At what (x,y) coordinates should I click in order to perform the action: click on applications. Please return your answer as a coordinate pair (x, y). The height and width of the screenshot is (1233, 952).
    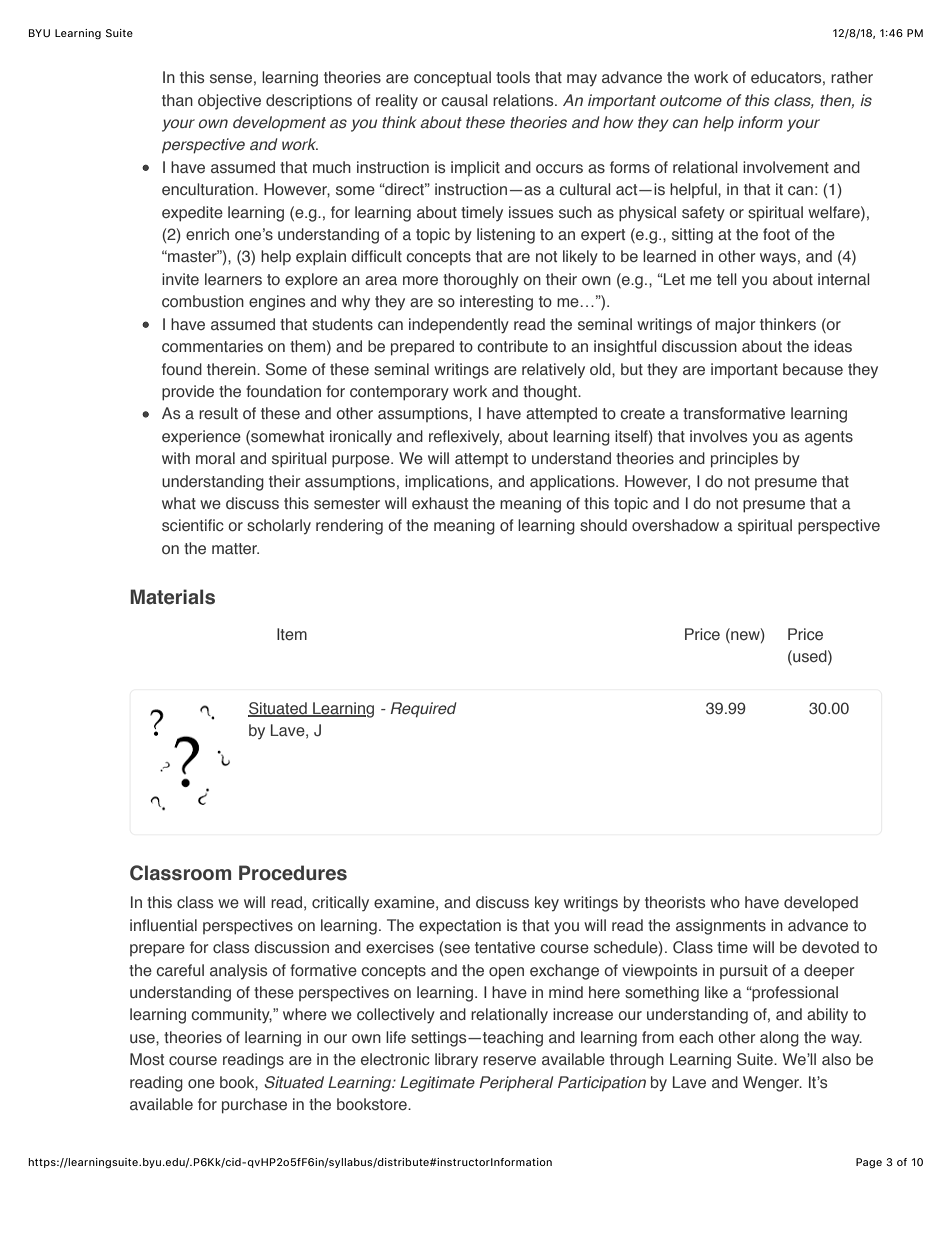
    Looking at the image, I should click on (573, 483).
